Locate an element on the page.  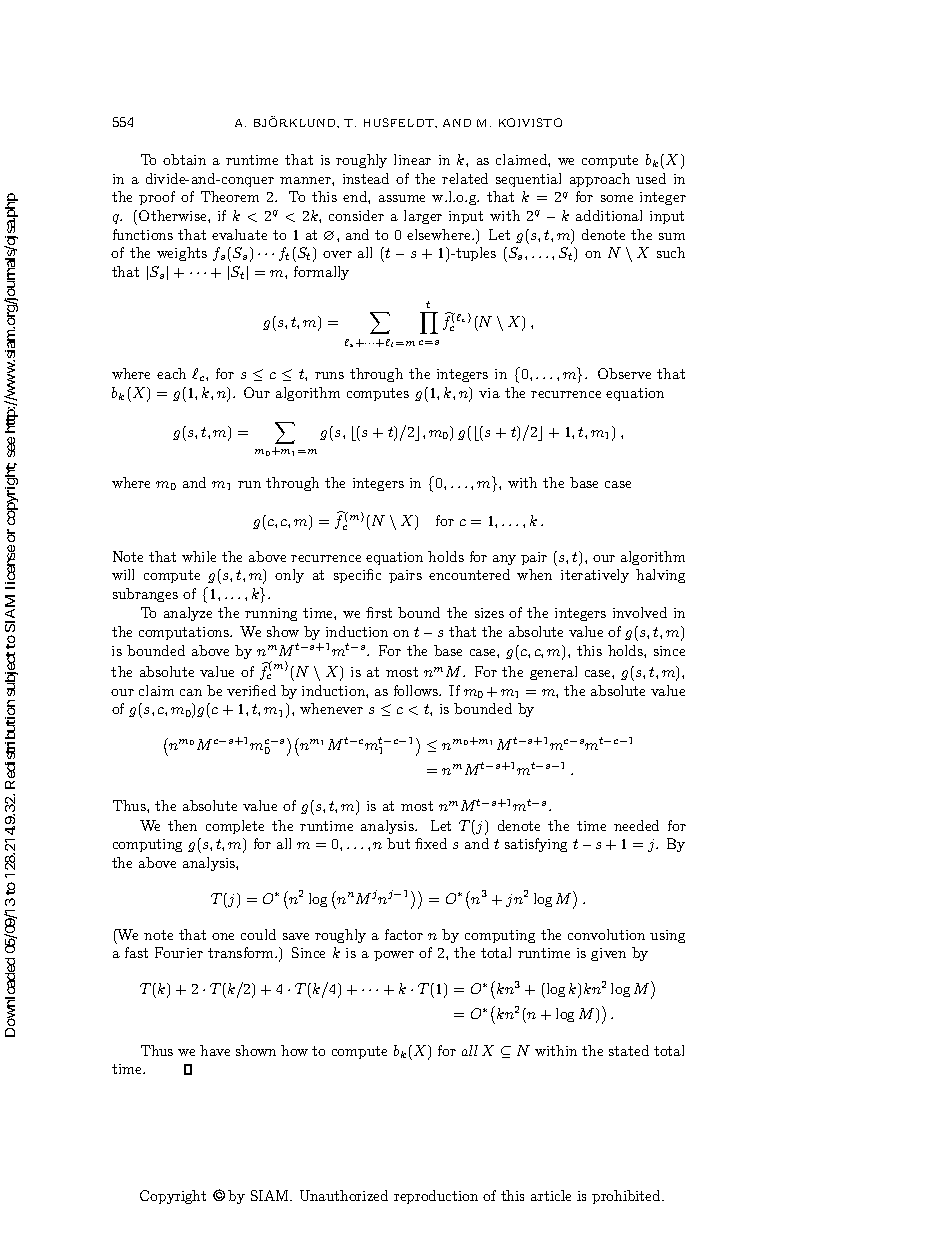
reproduction is located at coordinates (436, 1197).
